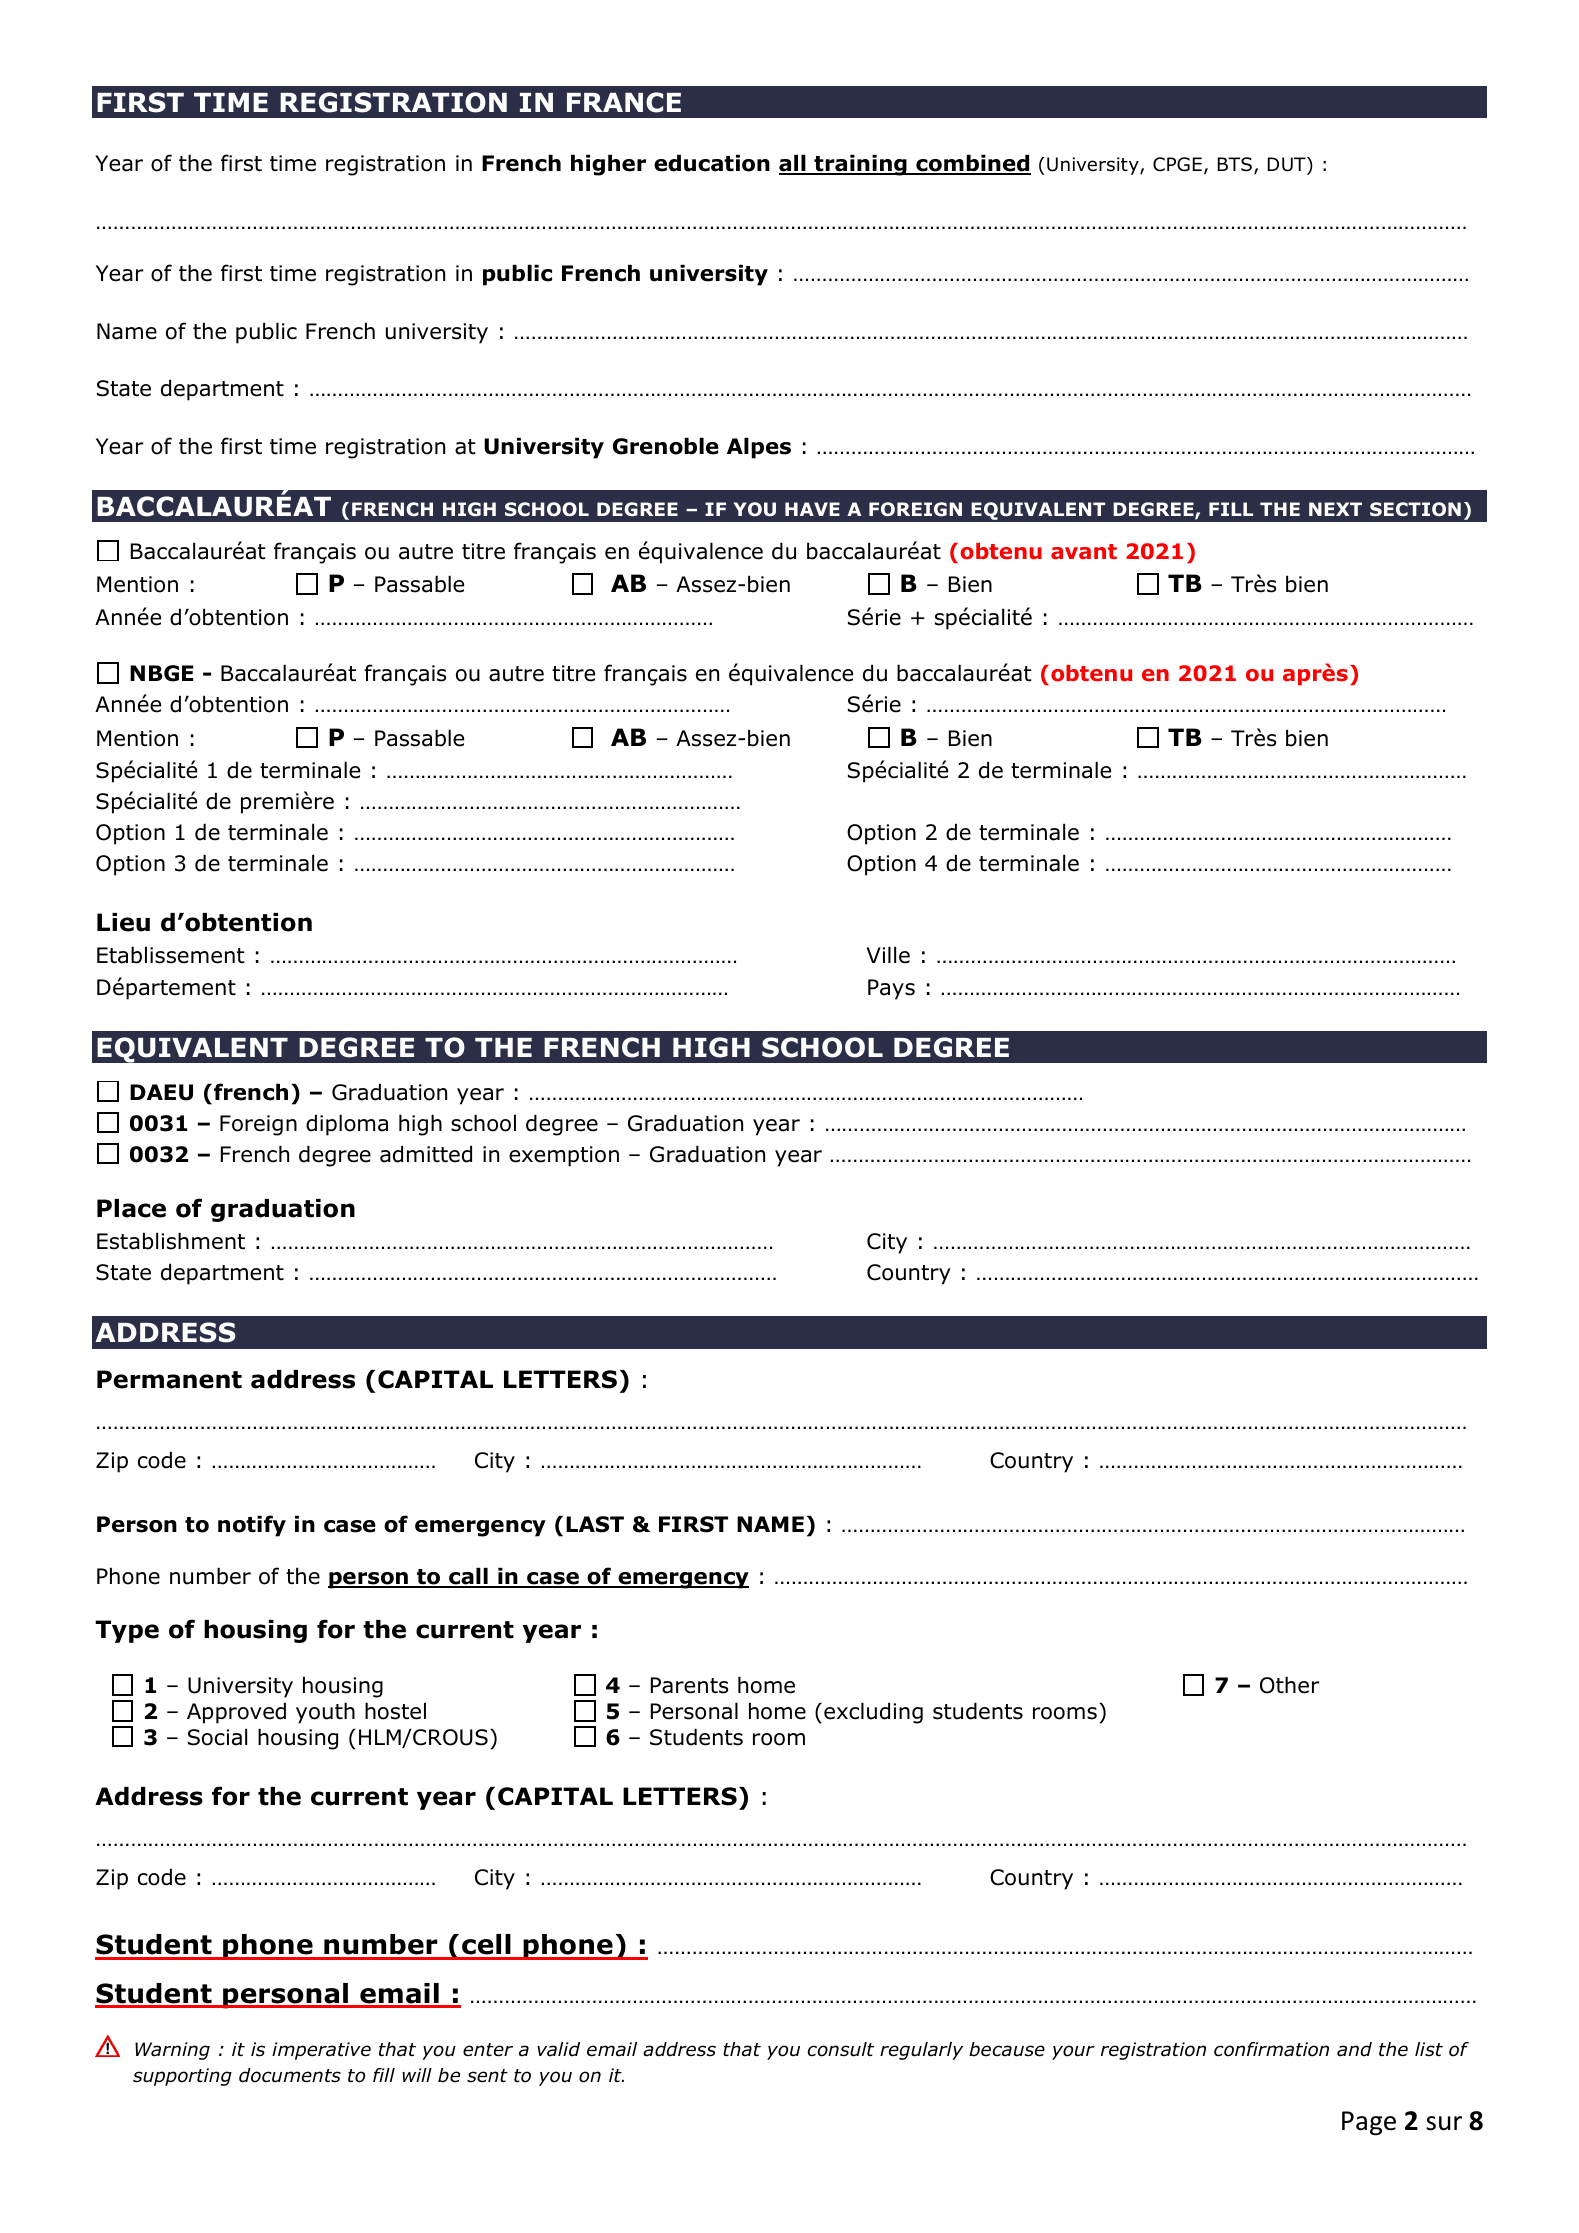  What do you see at coordinates (888, 955) in the screenshot?
I see `Ville` at bounding box center [888, 955].
